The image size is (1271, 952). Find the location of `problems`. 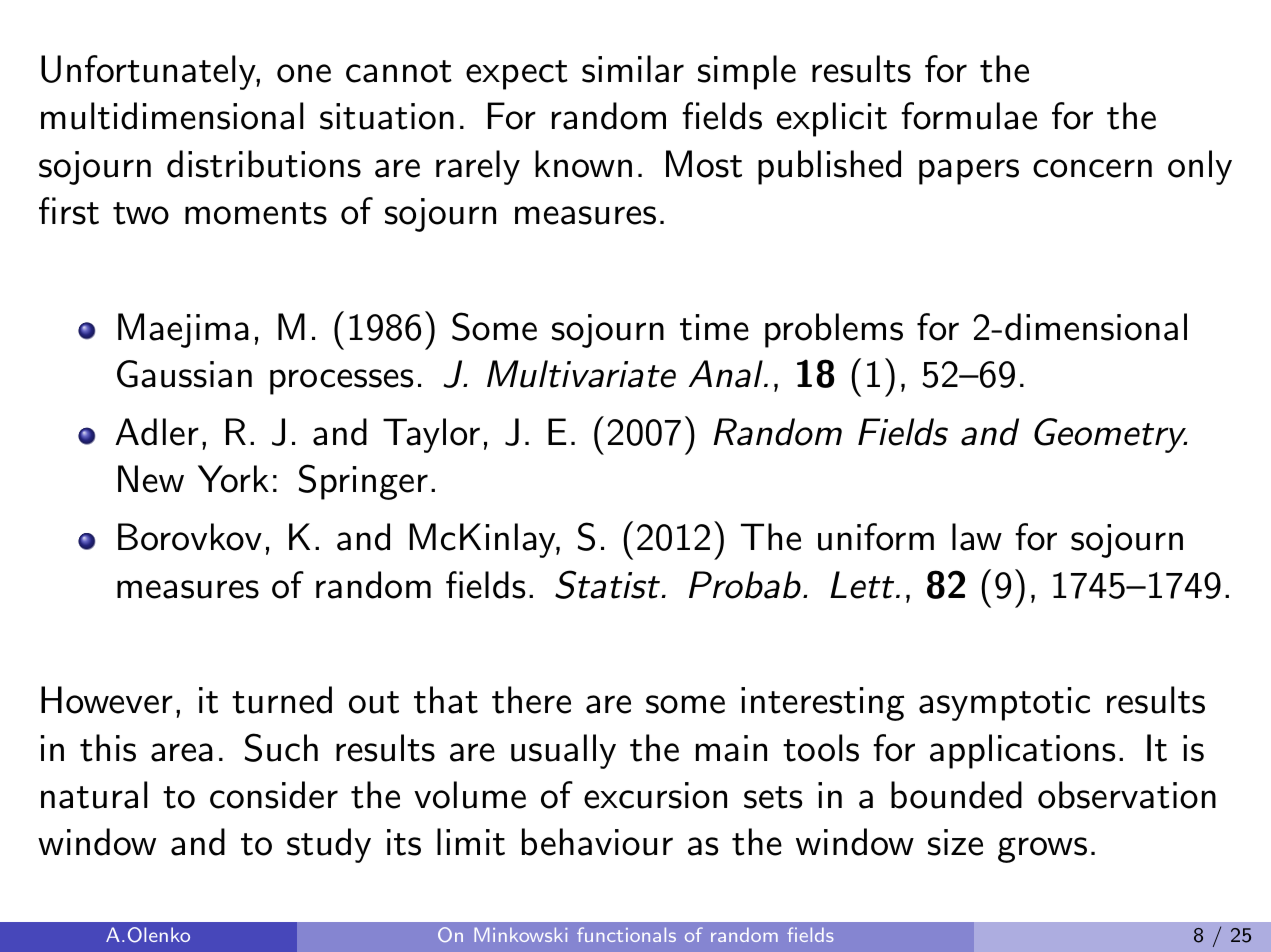

problems is located at coordinates (834, 330).
